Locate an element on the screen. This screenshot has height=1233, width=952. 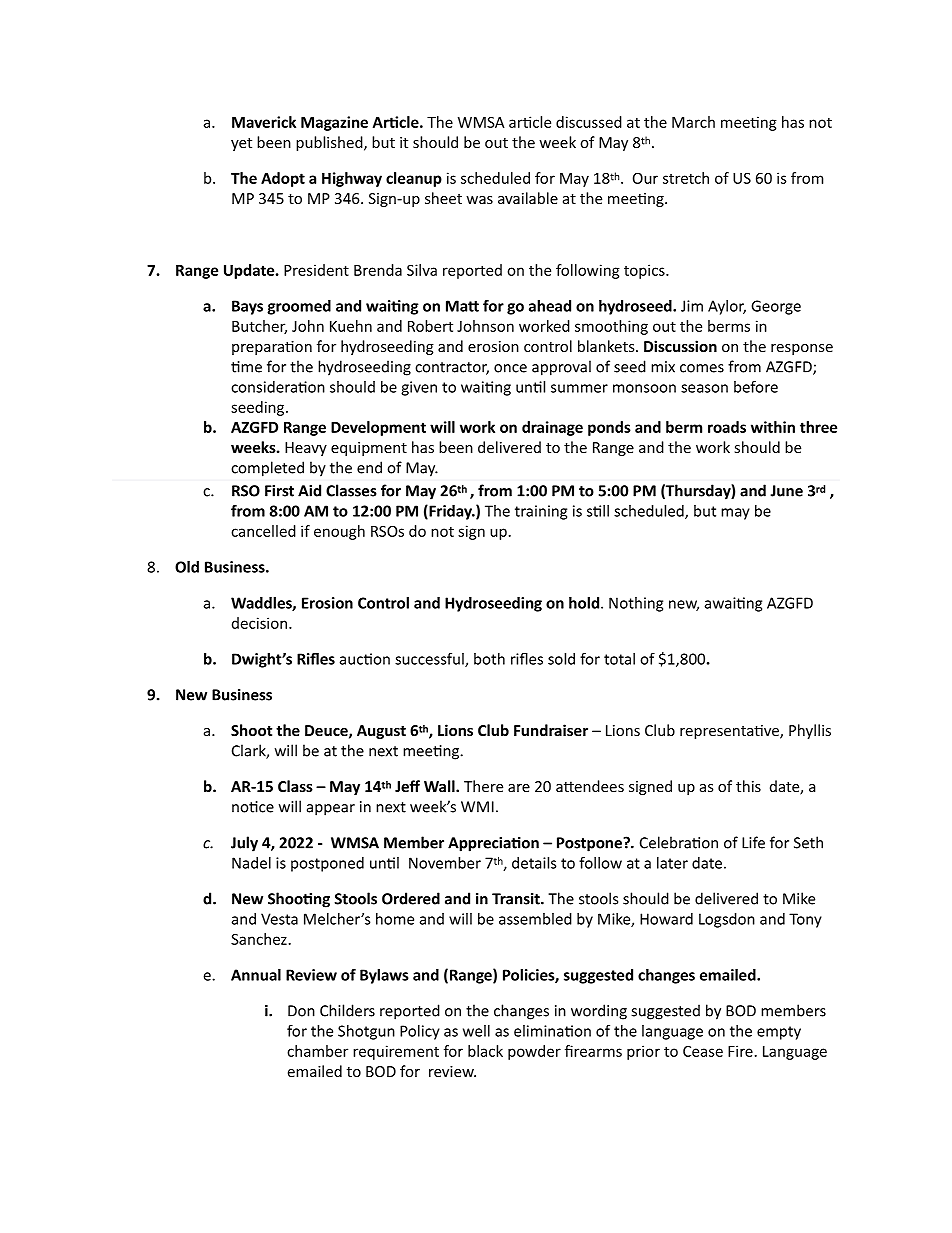
chamber is located at coordinates (317, 1051).
